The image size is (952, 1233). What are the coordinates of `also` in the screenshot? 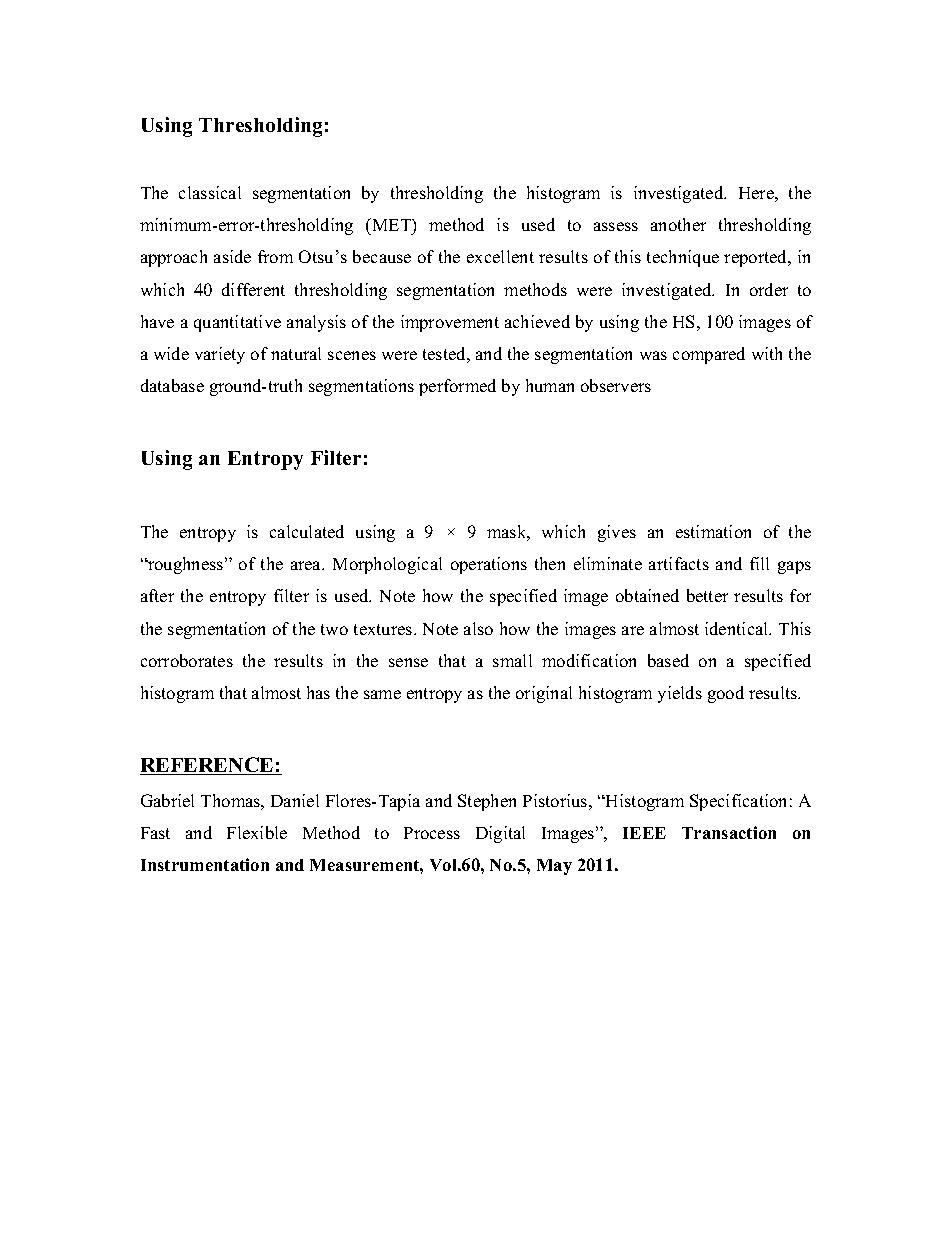 It's located at (478, 628).
